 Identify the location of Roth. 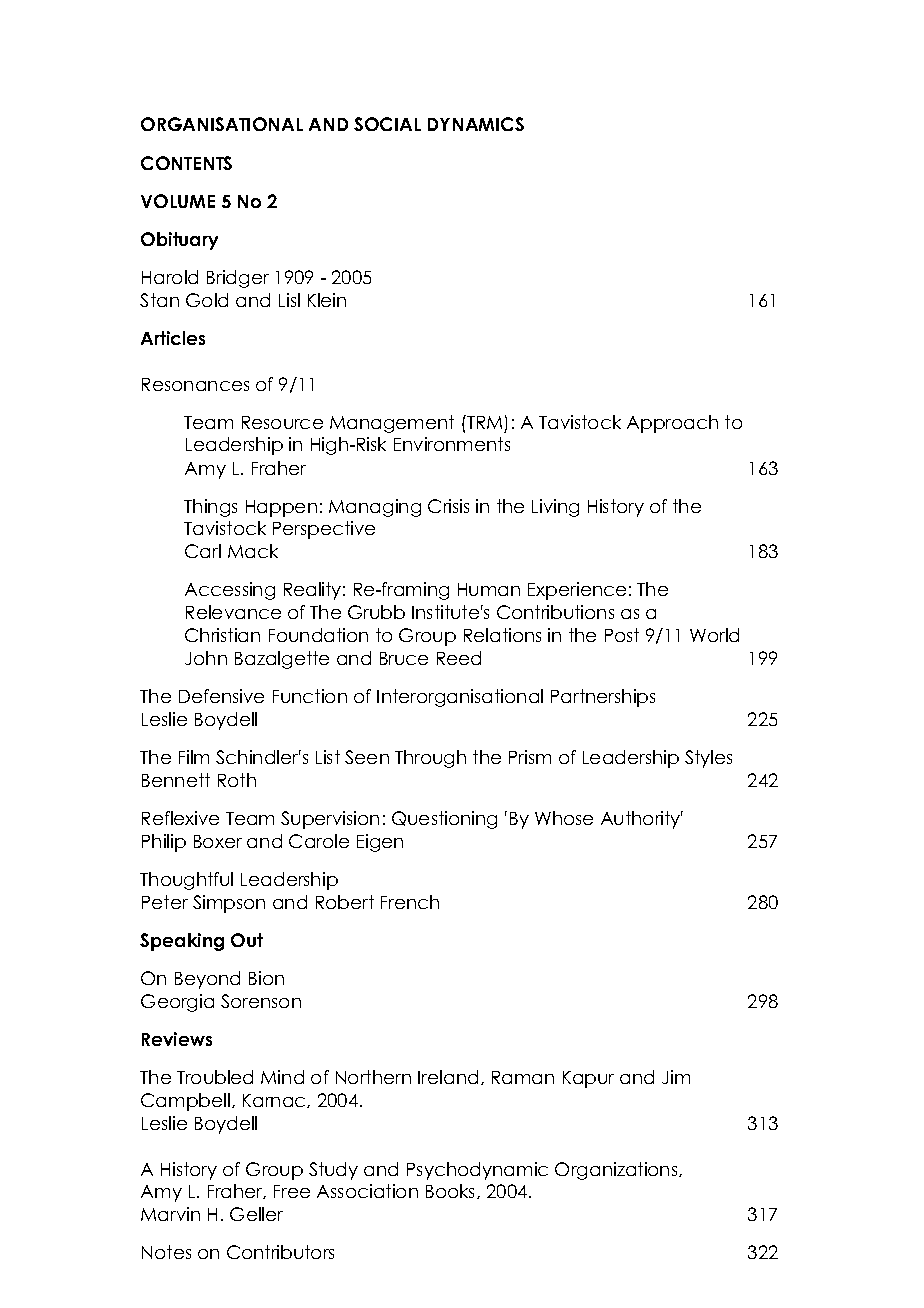
(237, 780).
